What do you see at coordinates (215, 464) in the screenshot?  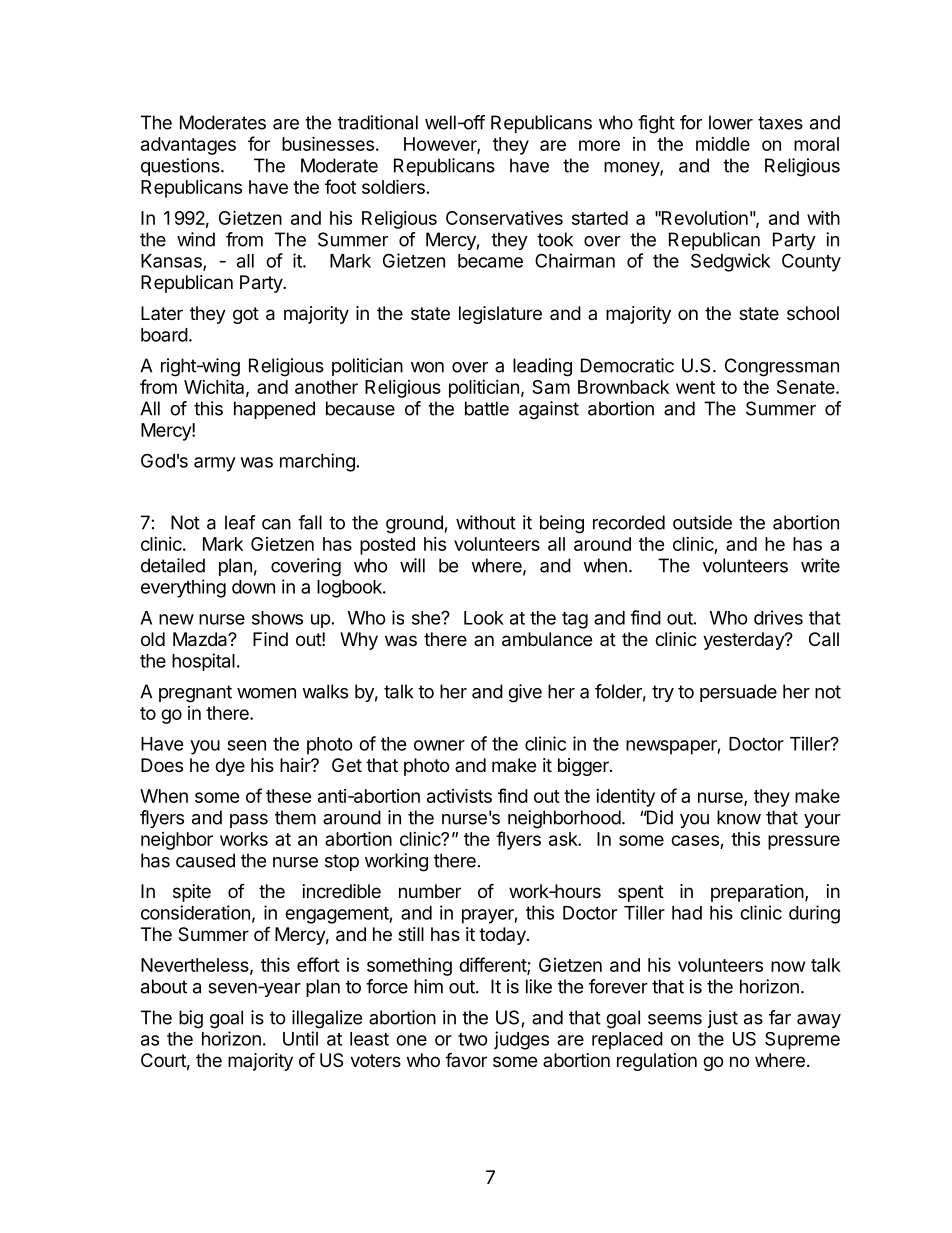 I see `army` at bounding box center [215, 464].
